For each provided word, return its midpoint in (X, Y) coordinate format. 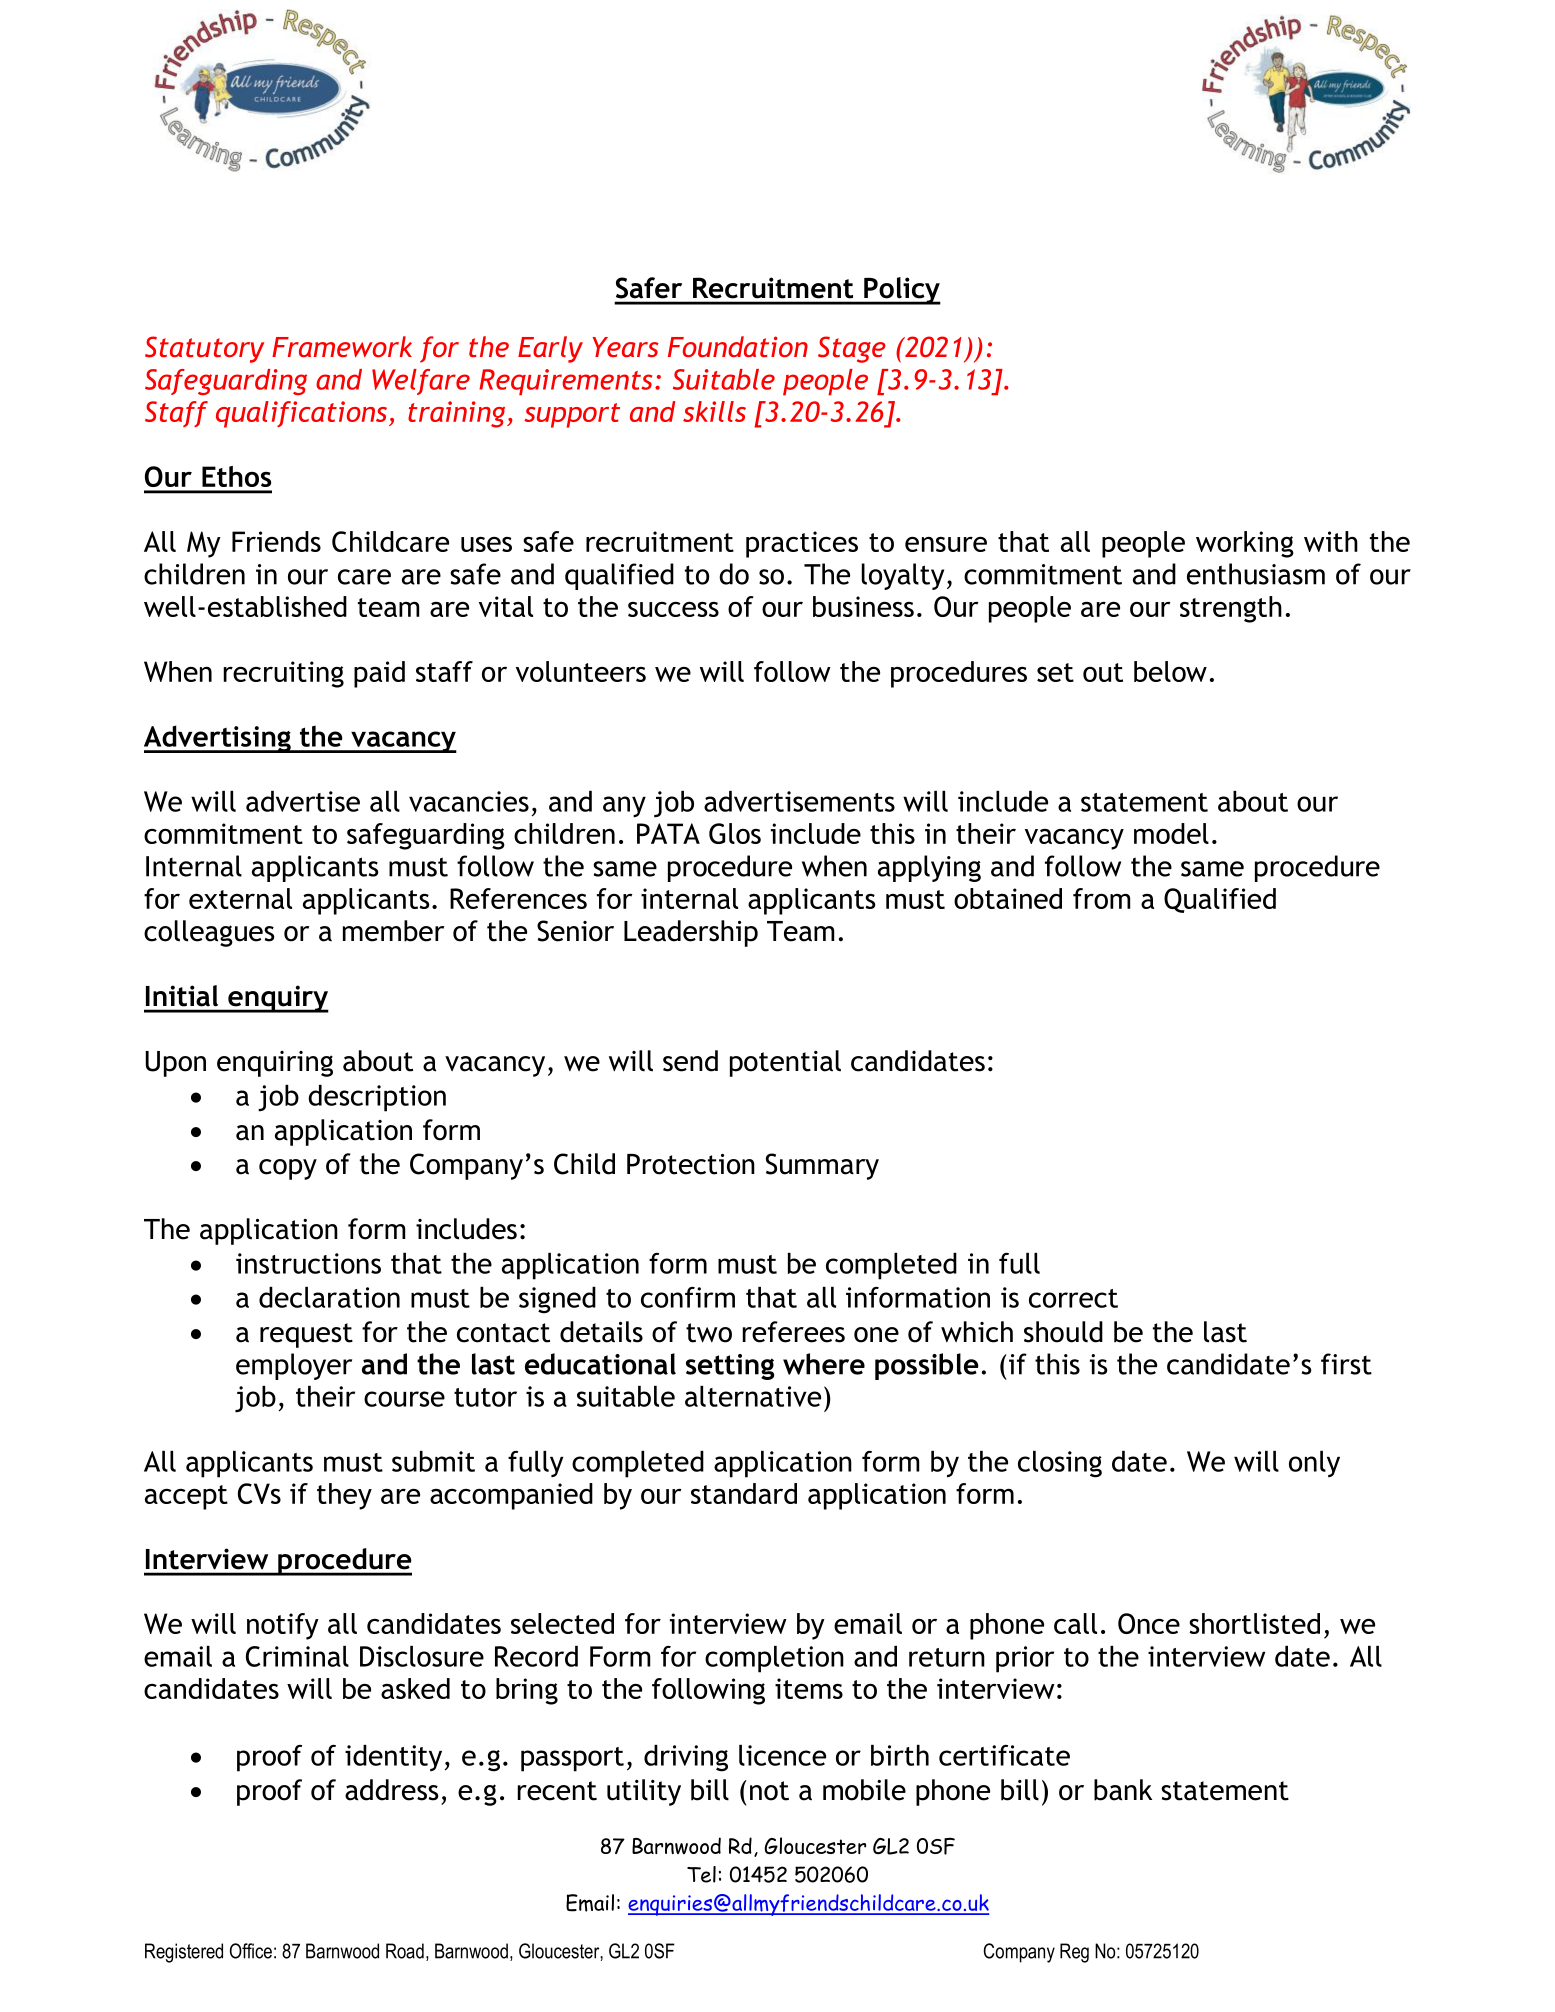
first (1346, 1364)
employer (294, 1366)
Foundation (738, 346)
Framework (342, 346)
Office (251, 1951)
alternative (753, 1396)
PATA (668, 833)
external (240, 898)
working (1245, 544)
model (1171, 833)
